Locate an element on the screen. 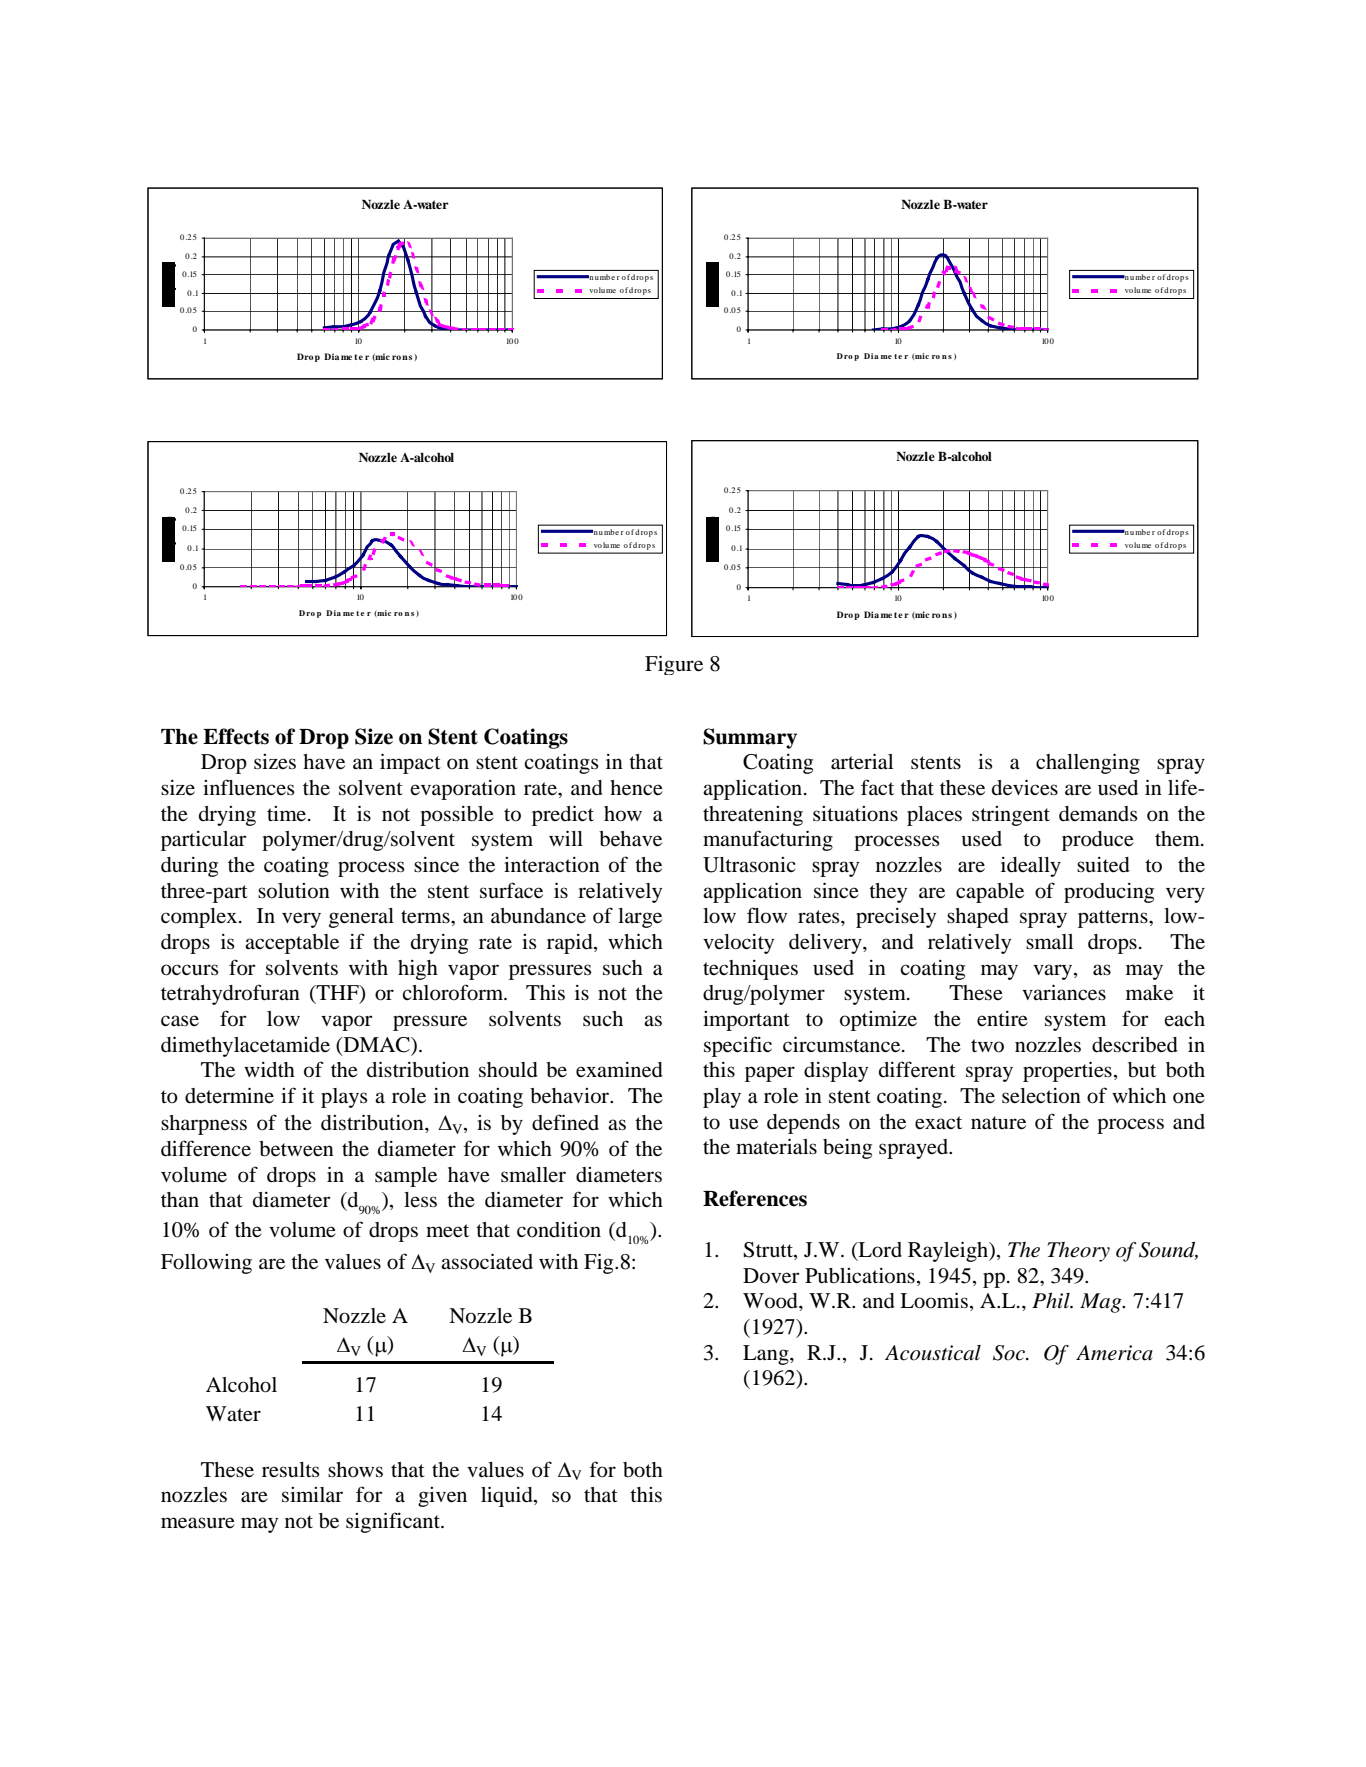 This screenshot has width=1366, height=1767. large is located at coordinates (640, 918).
